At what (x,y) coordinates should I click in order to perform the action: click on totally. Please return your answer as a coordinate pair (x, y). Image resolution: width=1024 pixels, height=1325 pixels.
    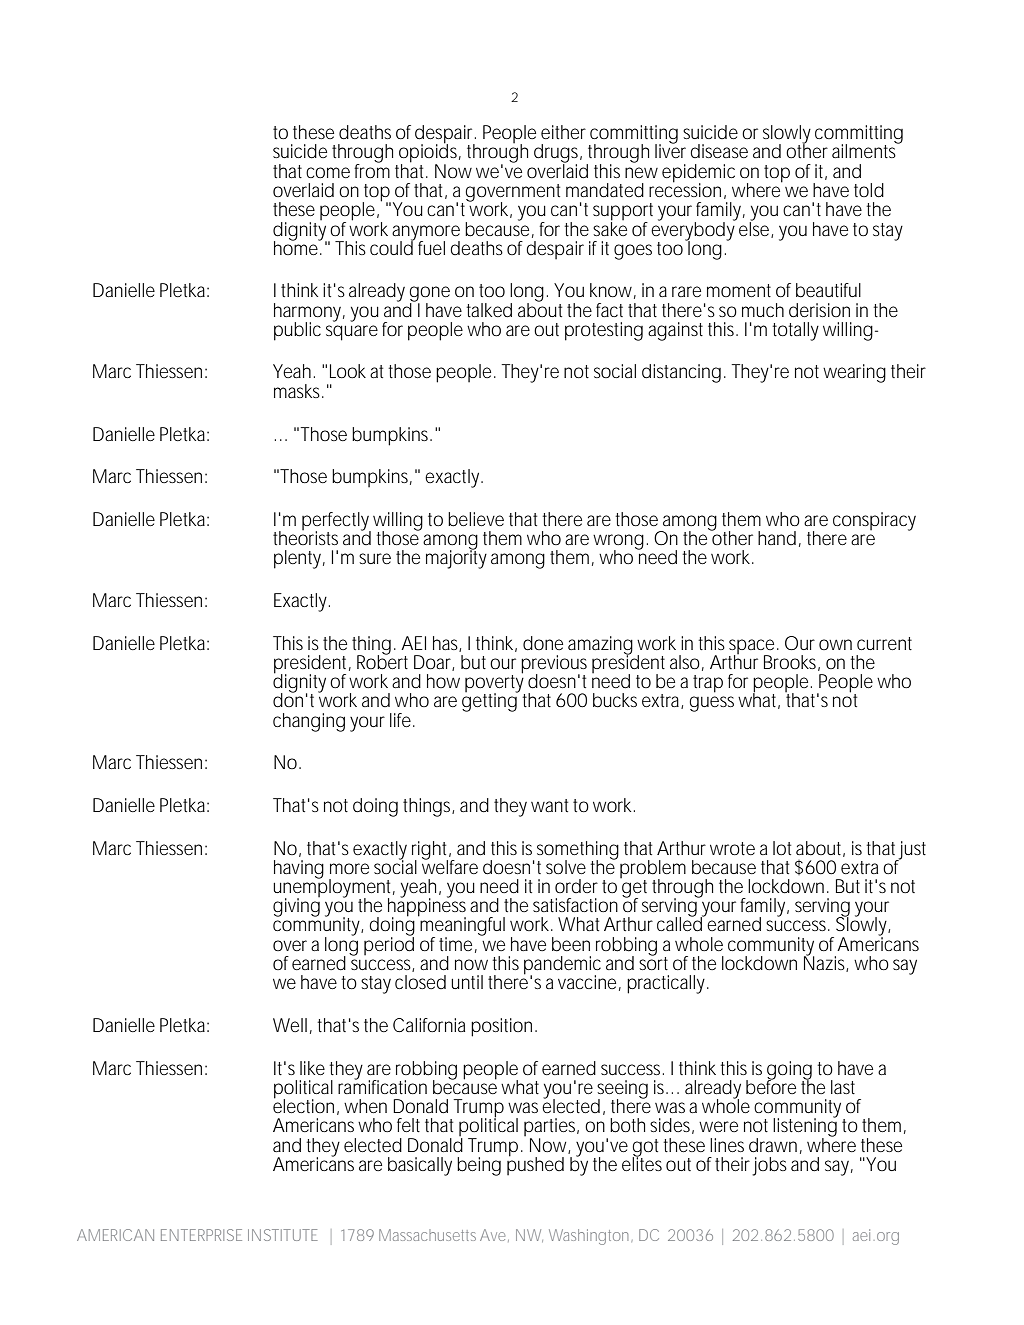
    Looking at the image, I should click on (795, 331).
